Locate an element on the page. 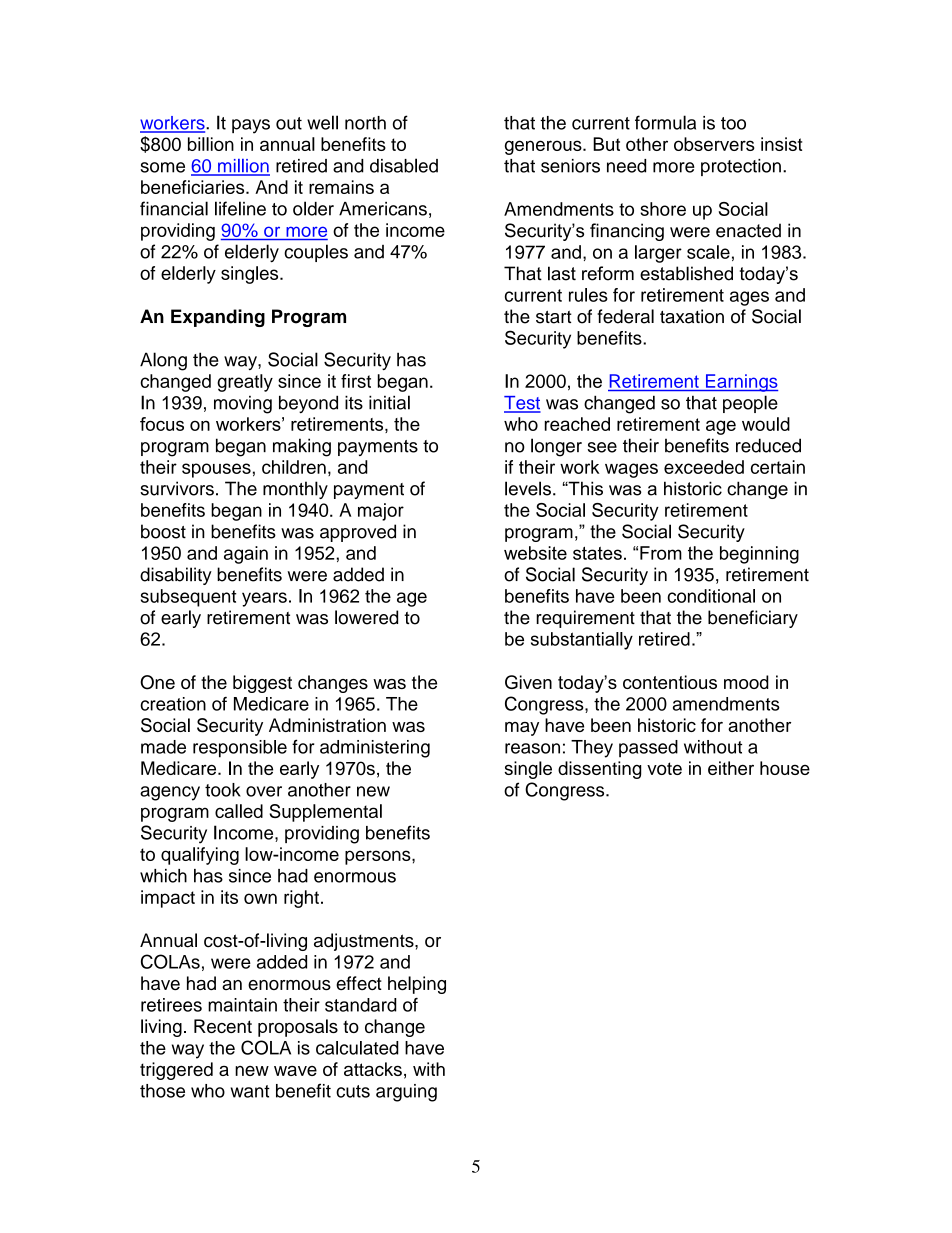  reason is located at coordinates (532, 748).
